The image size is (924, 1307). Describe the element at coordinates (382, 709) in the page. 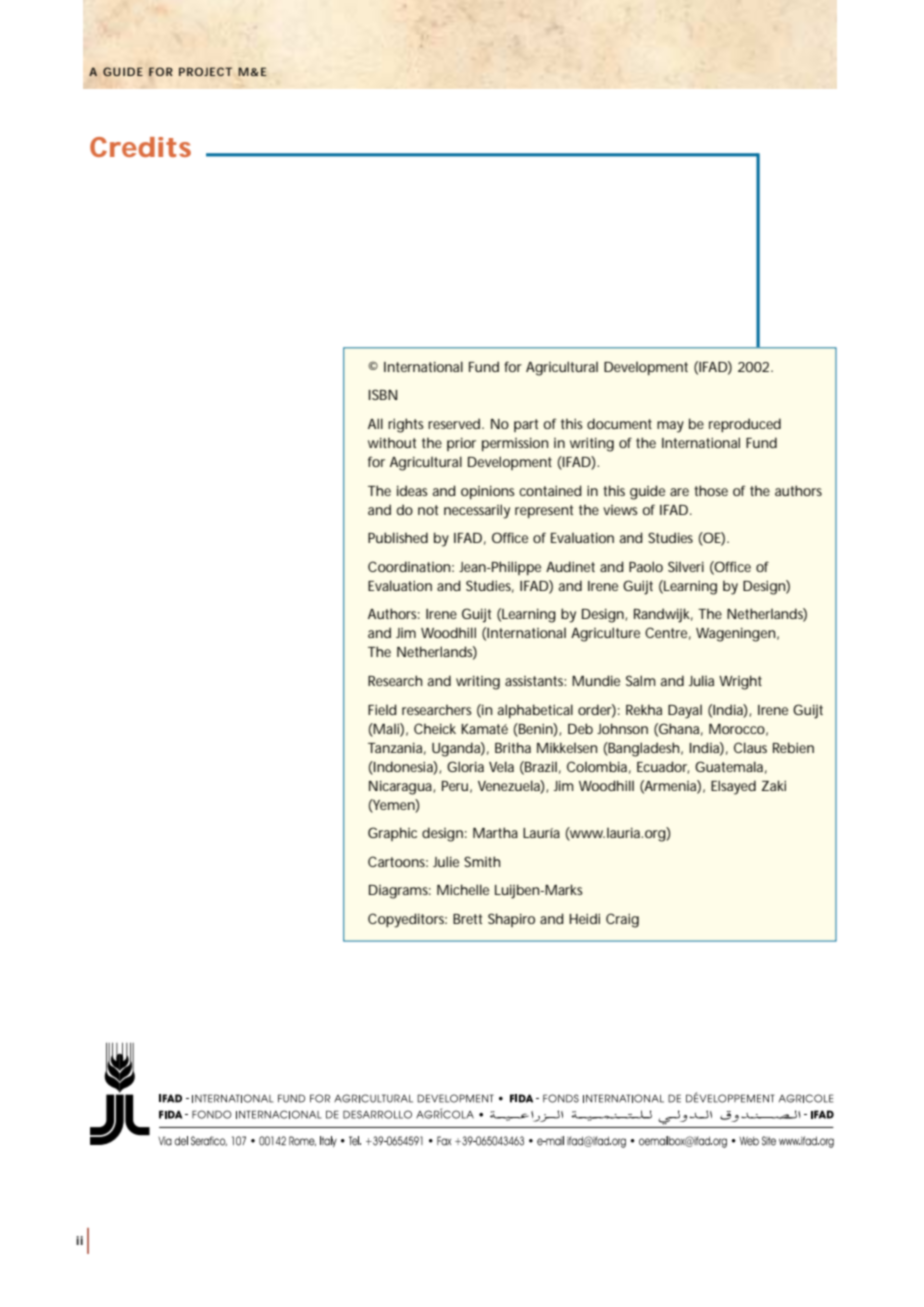

I see `Field` at that location.
